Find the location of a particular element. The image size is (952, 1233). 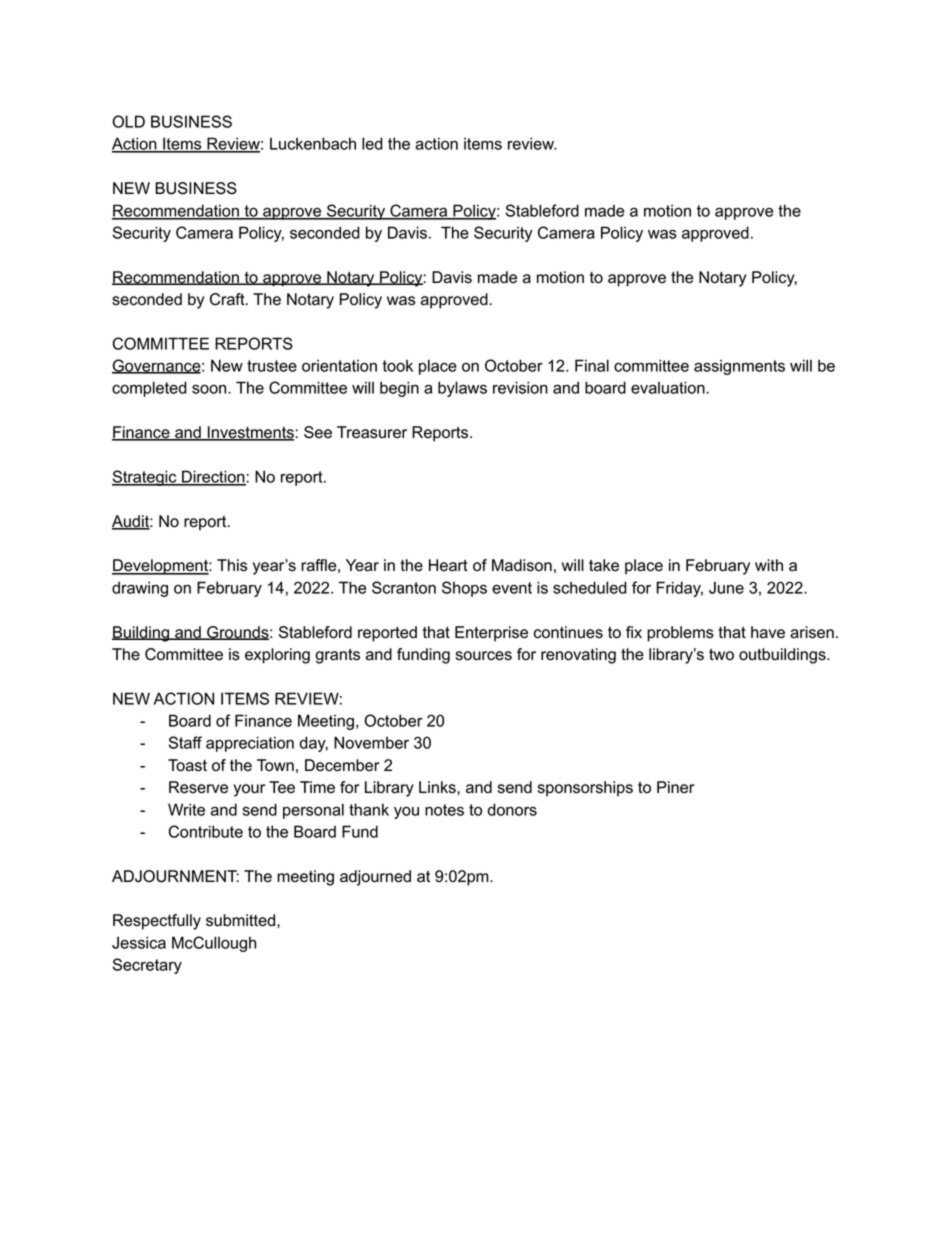

Craft is located at coordinates (228, 299).
